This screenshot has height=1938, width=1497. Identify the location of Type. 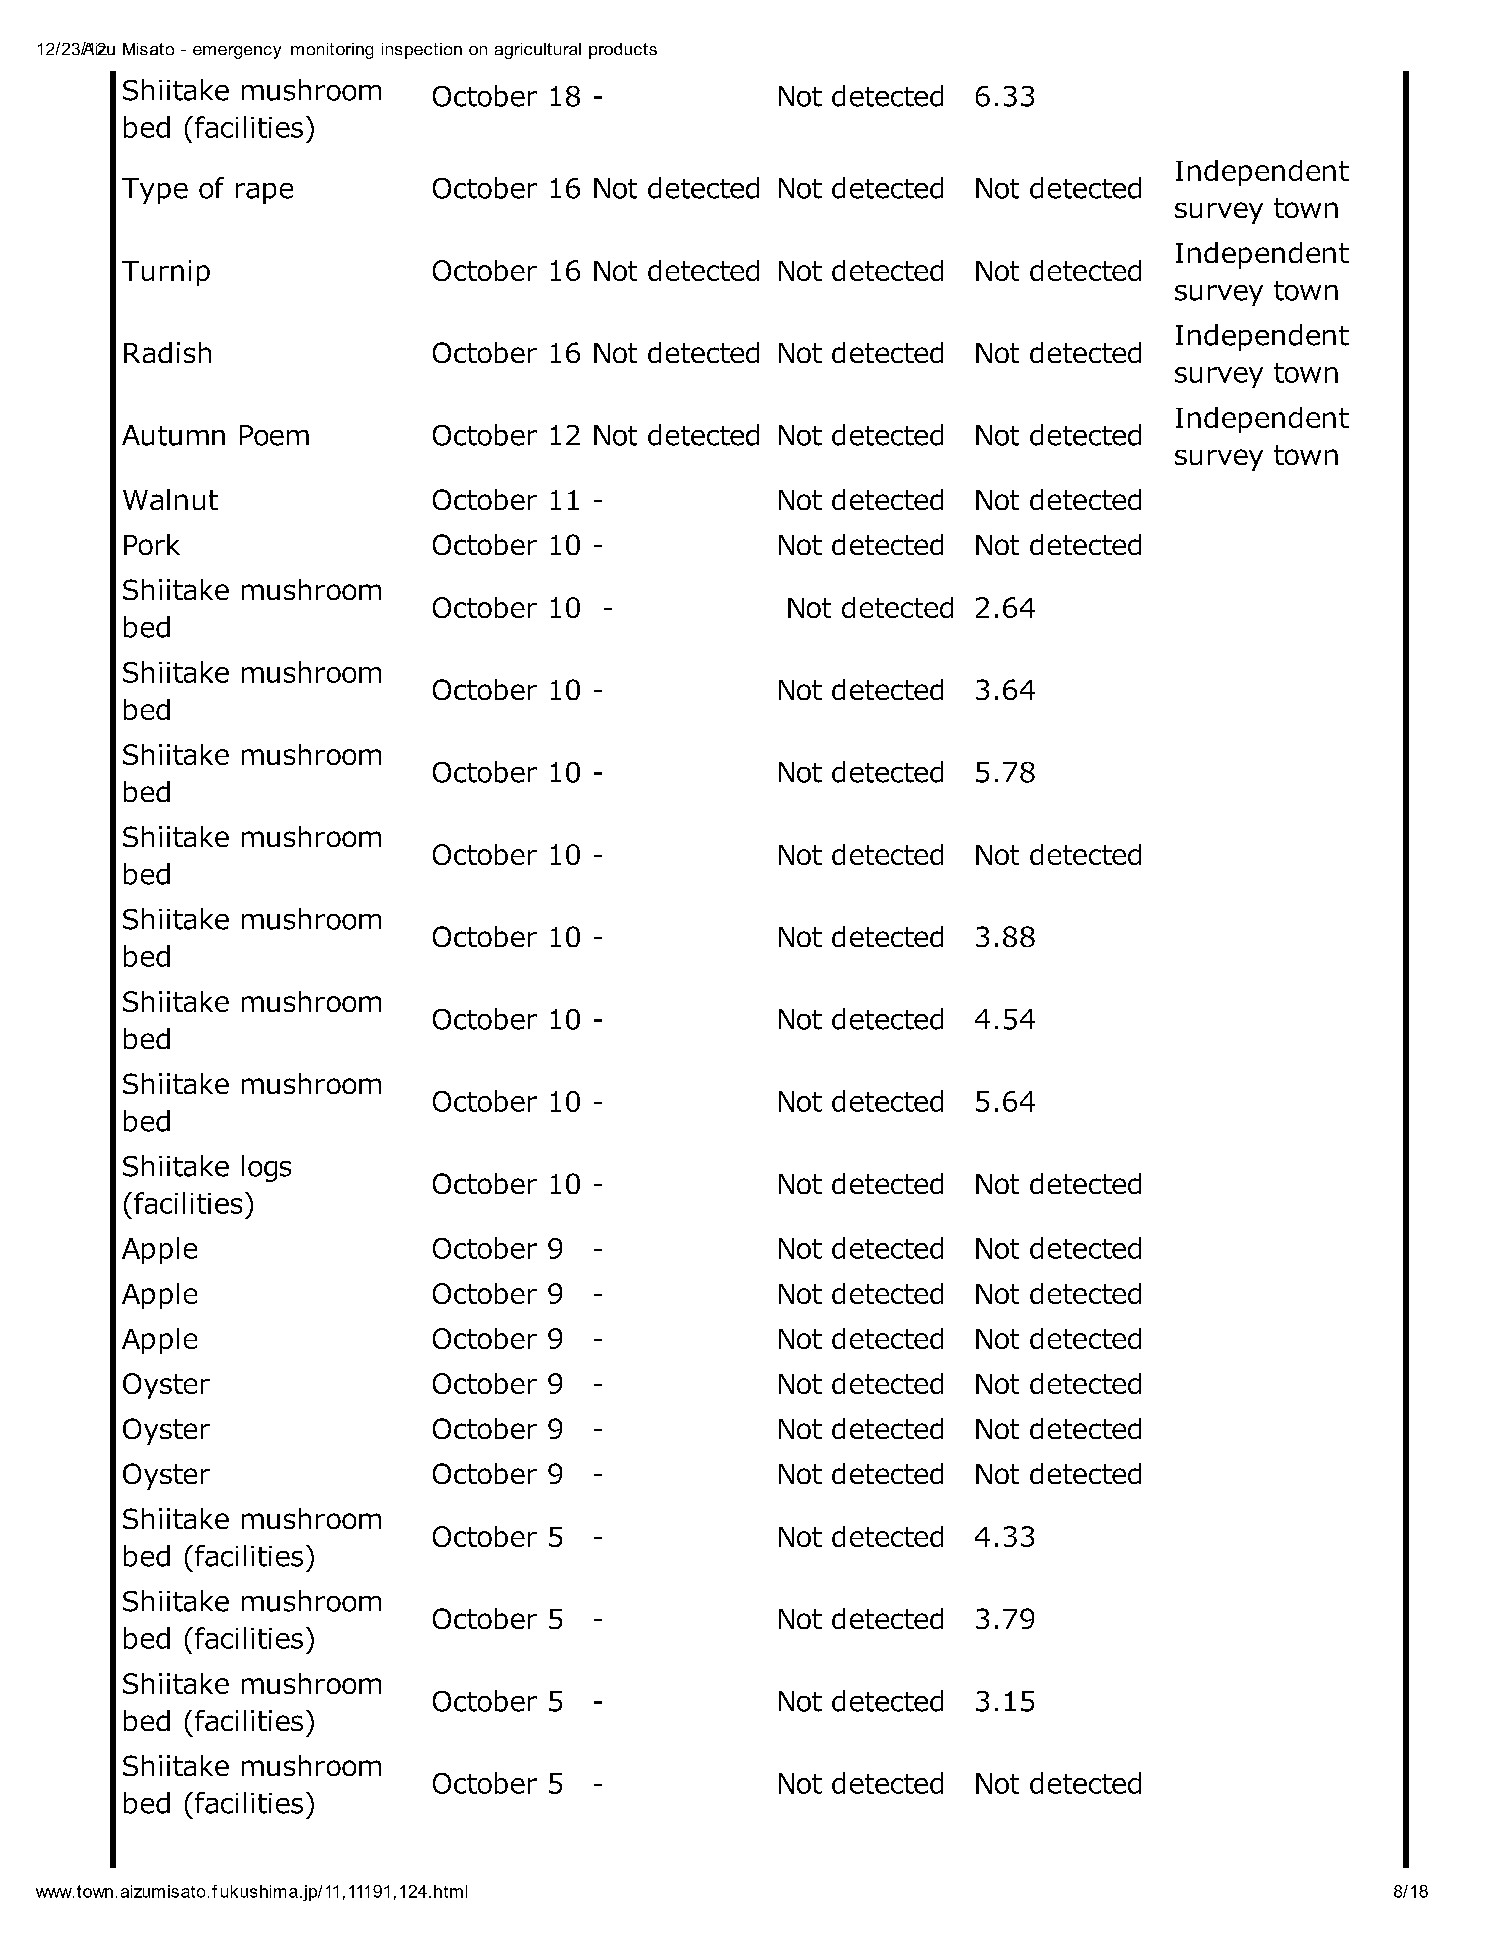
(155, 191).
